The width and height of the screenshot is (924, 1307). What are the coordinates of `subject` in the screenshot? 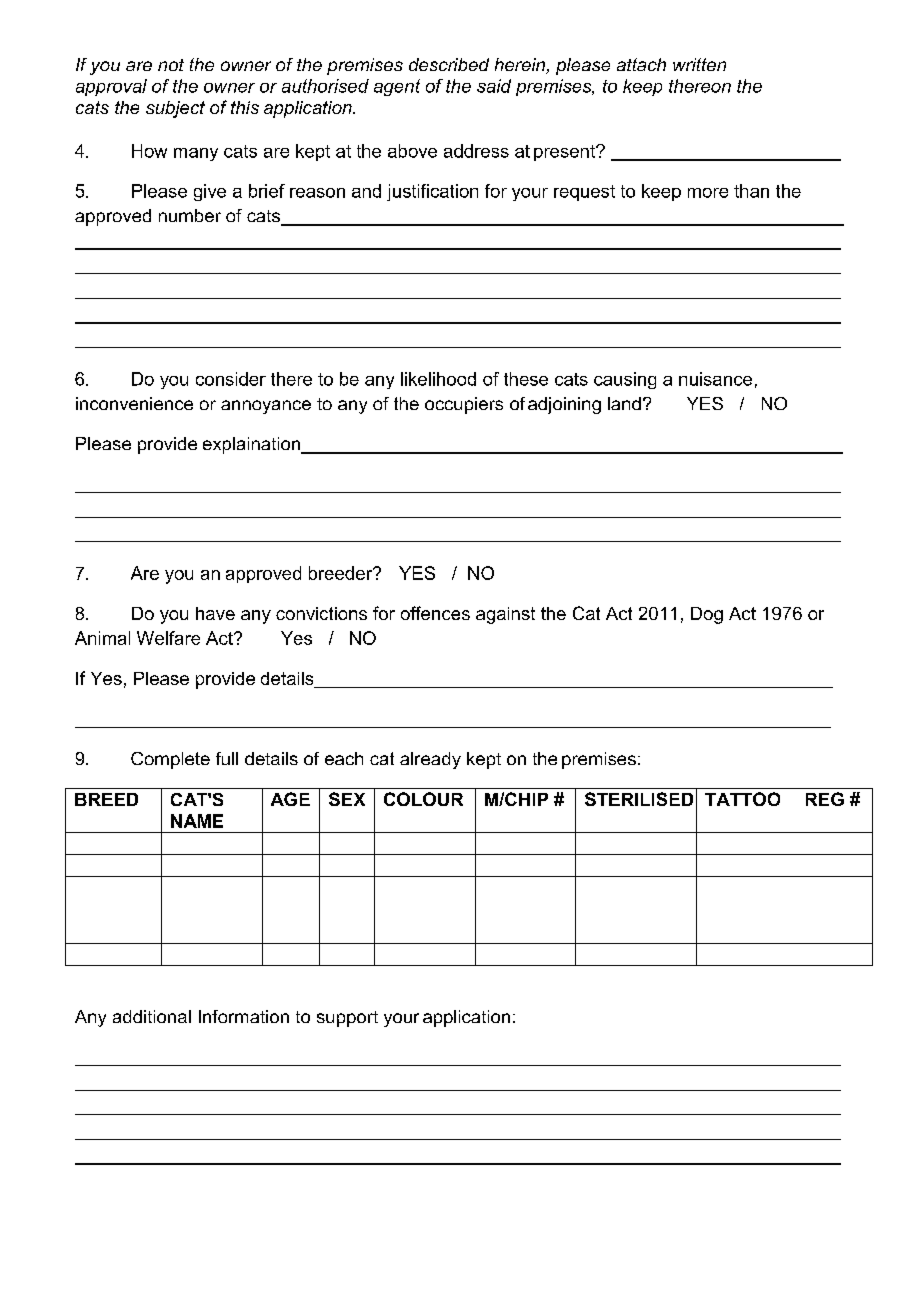 It's located at (175, 109).
